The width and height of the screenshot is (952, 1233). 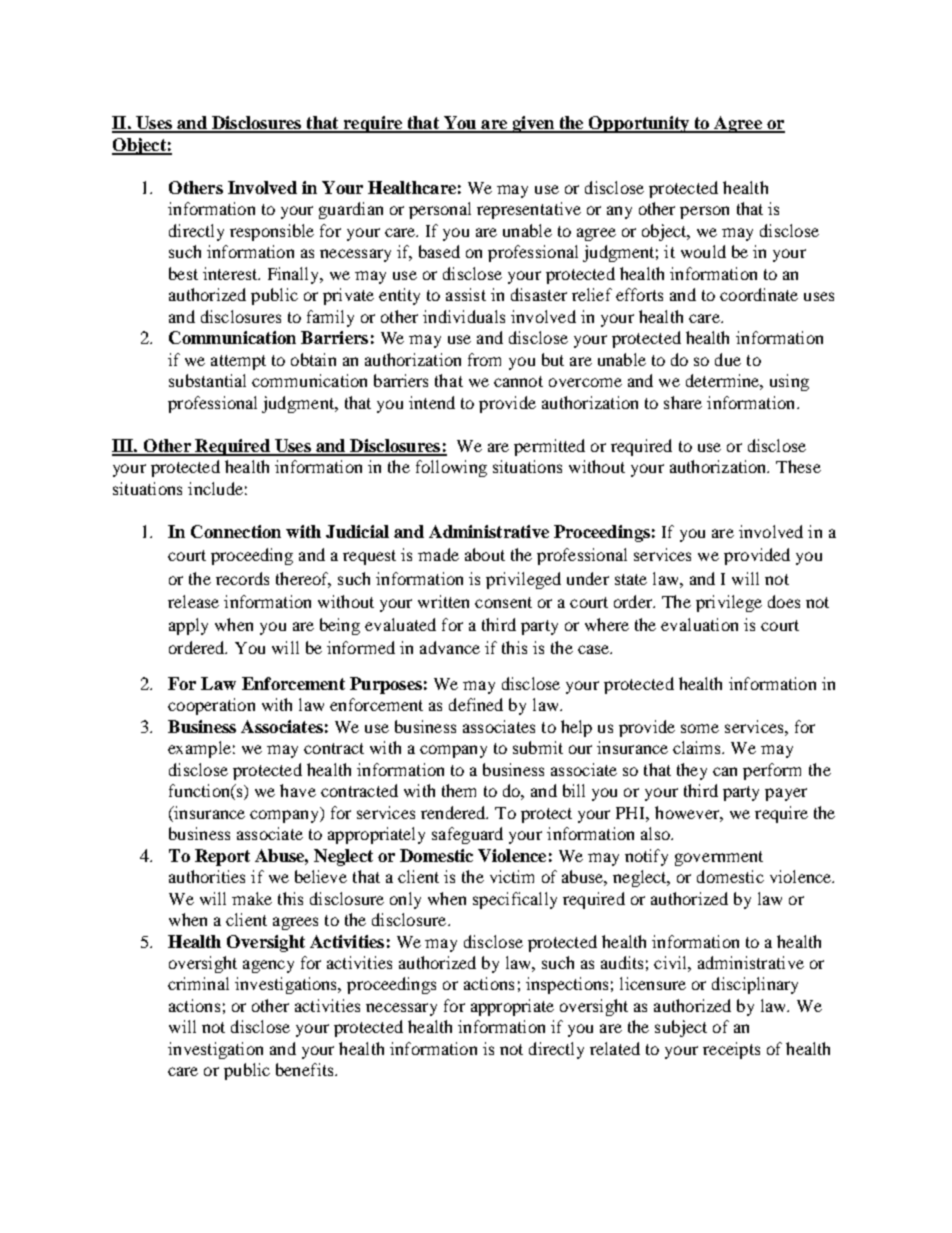 What do you see at coordinates (215, 488) in the screenshot?
I see `include` at bounding box center [215, 488].
